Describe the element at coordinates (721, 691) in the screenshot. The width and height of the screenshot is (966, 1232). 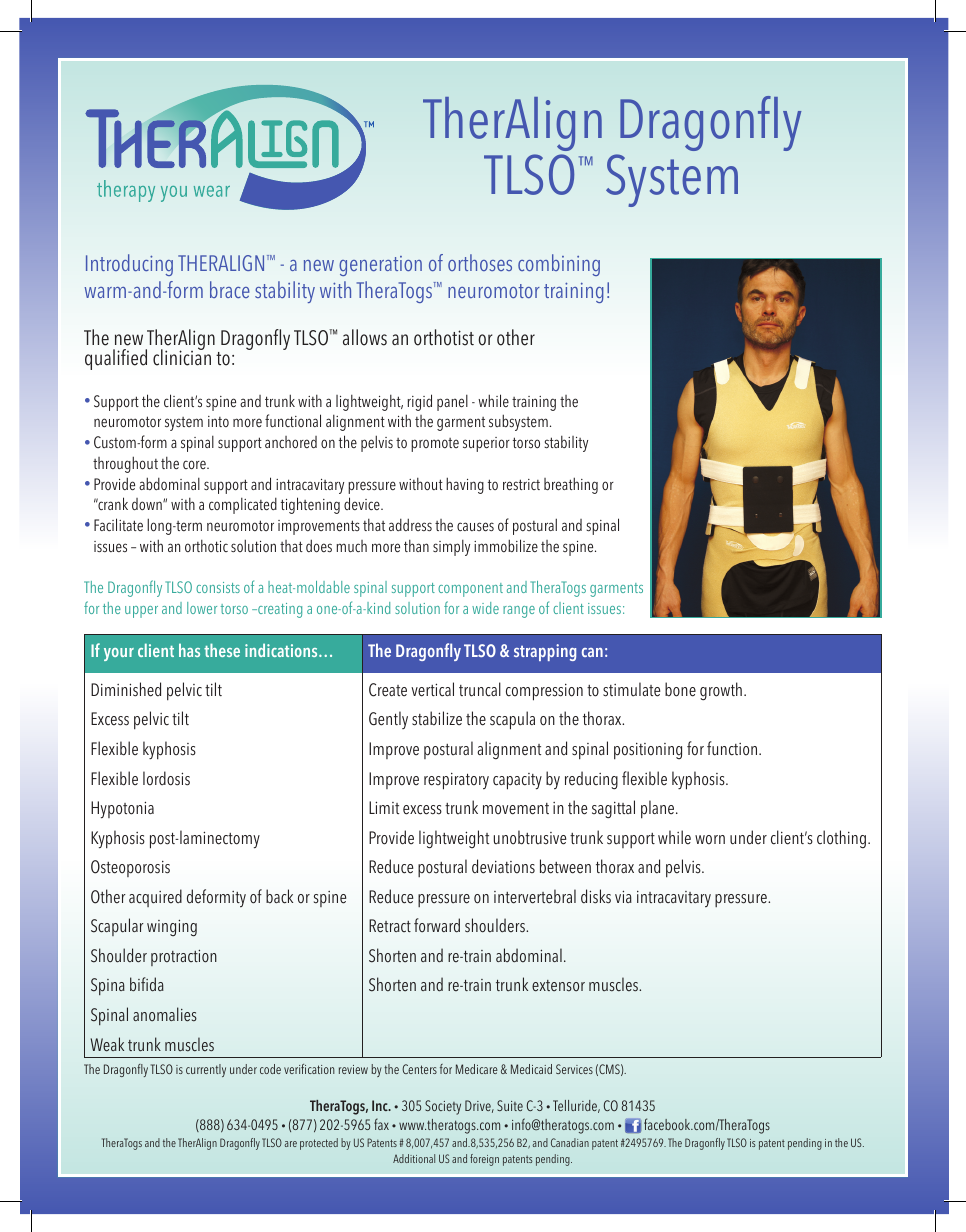
I see `growth` at that location.
